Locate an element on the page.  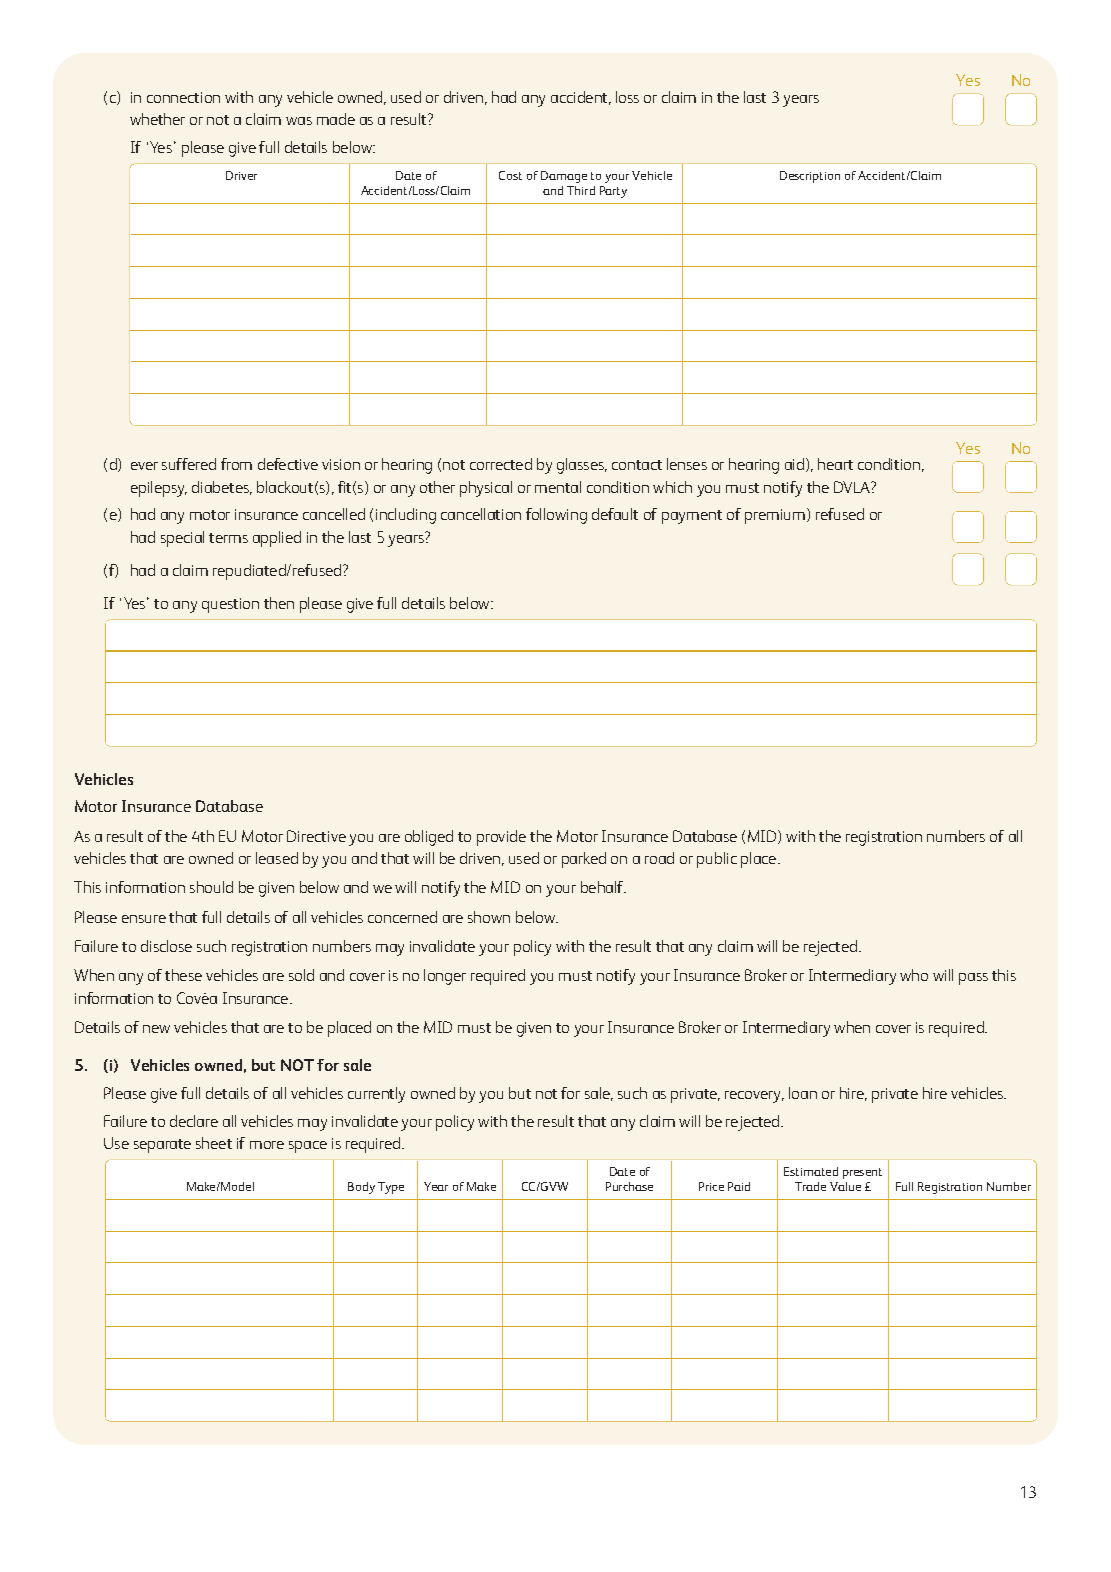
premium is located at coordinates (775, 516).
